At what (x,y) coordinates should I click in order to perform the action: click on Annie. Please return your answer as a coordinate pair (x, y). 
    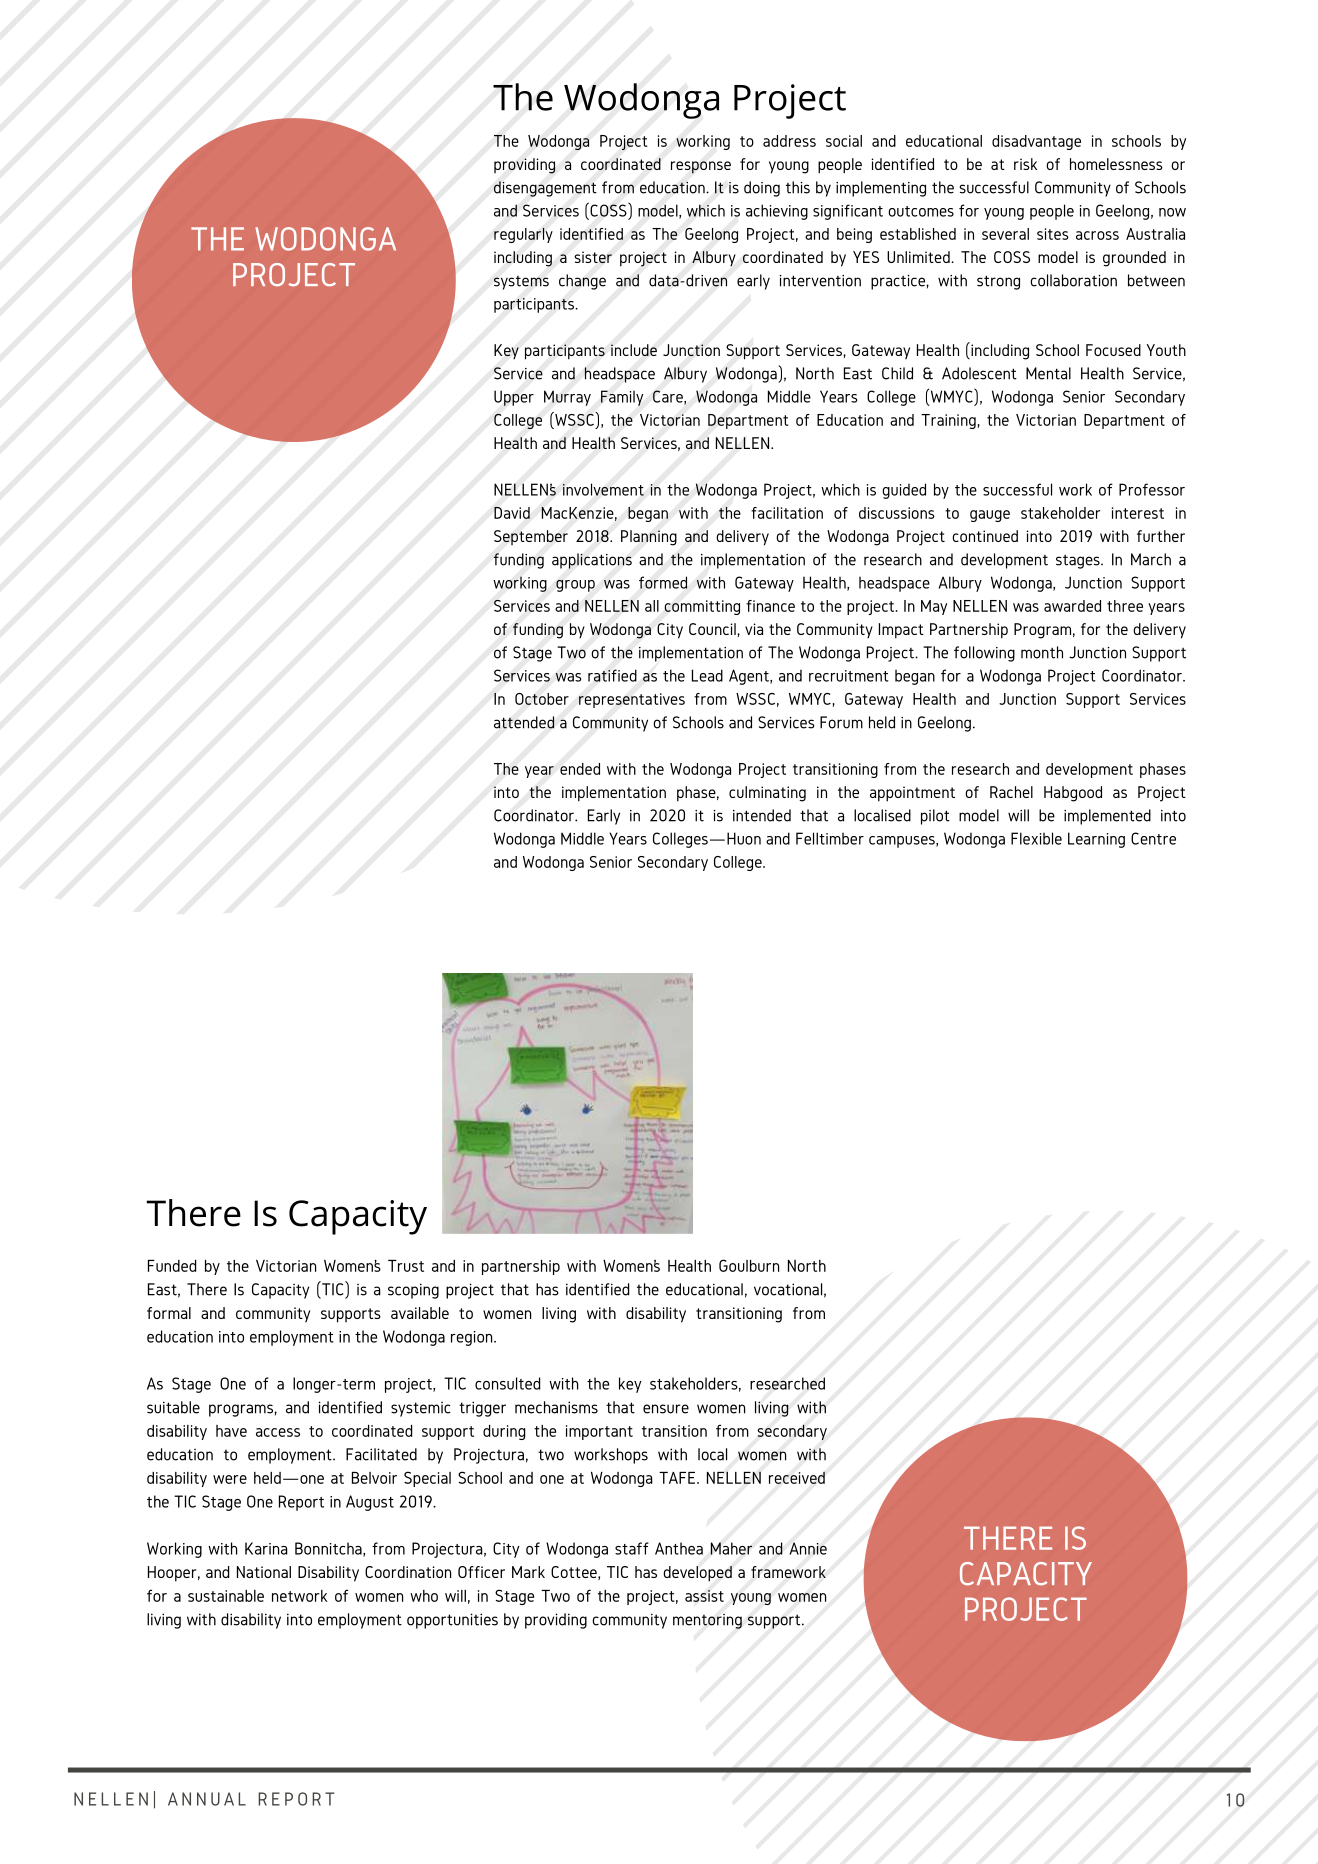
    Looking at the image, I should click on (808, 1548).
